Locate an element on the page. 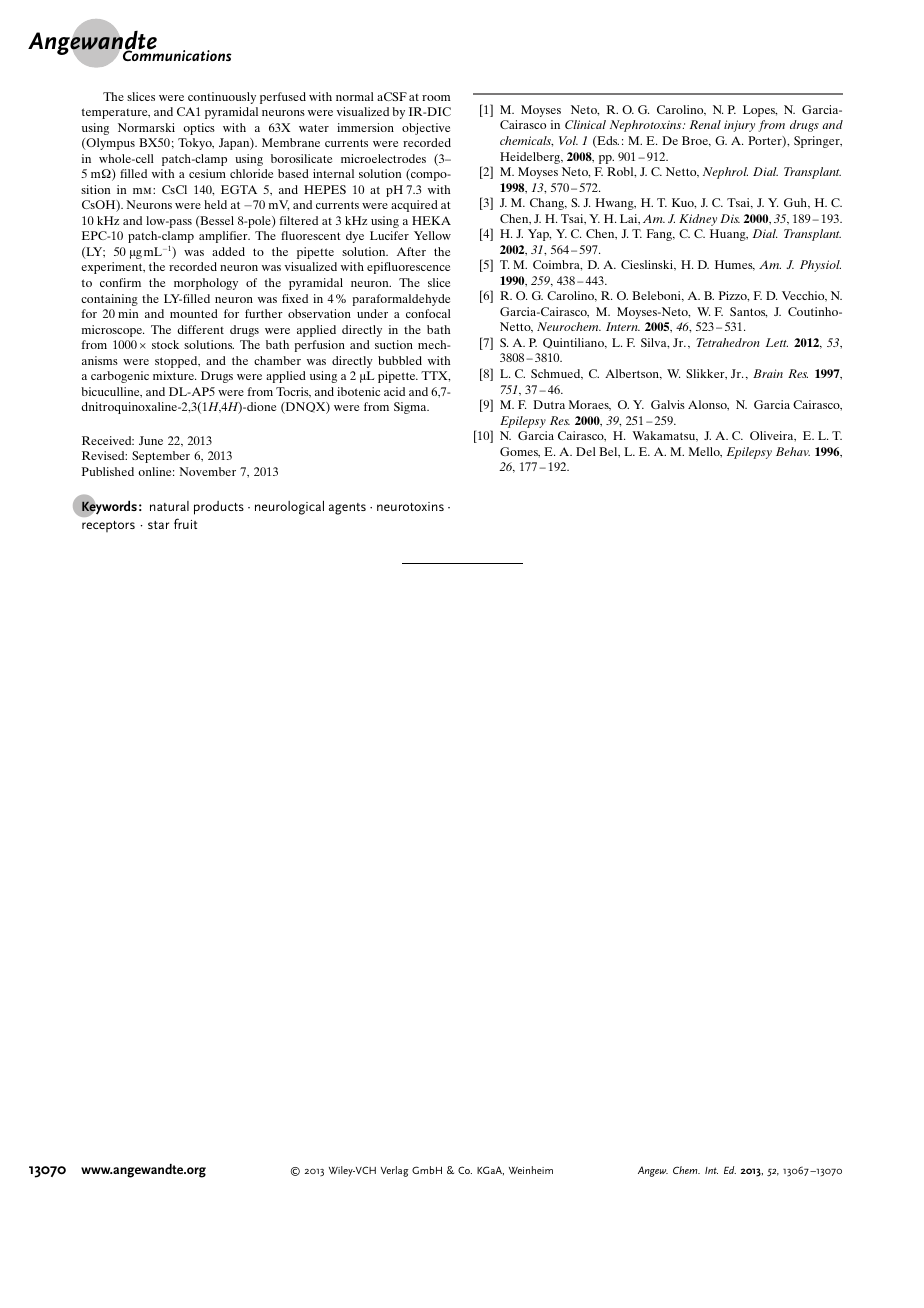  Wakamatsu is located at coordinates (665, 436).
